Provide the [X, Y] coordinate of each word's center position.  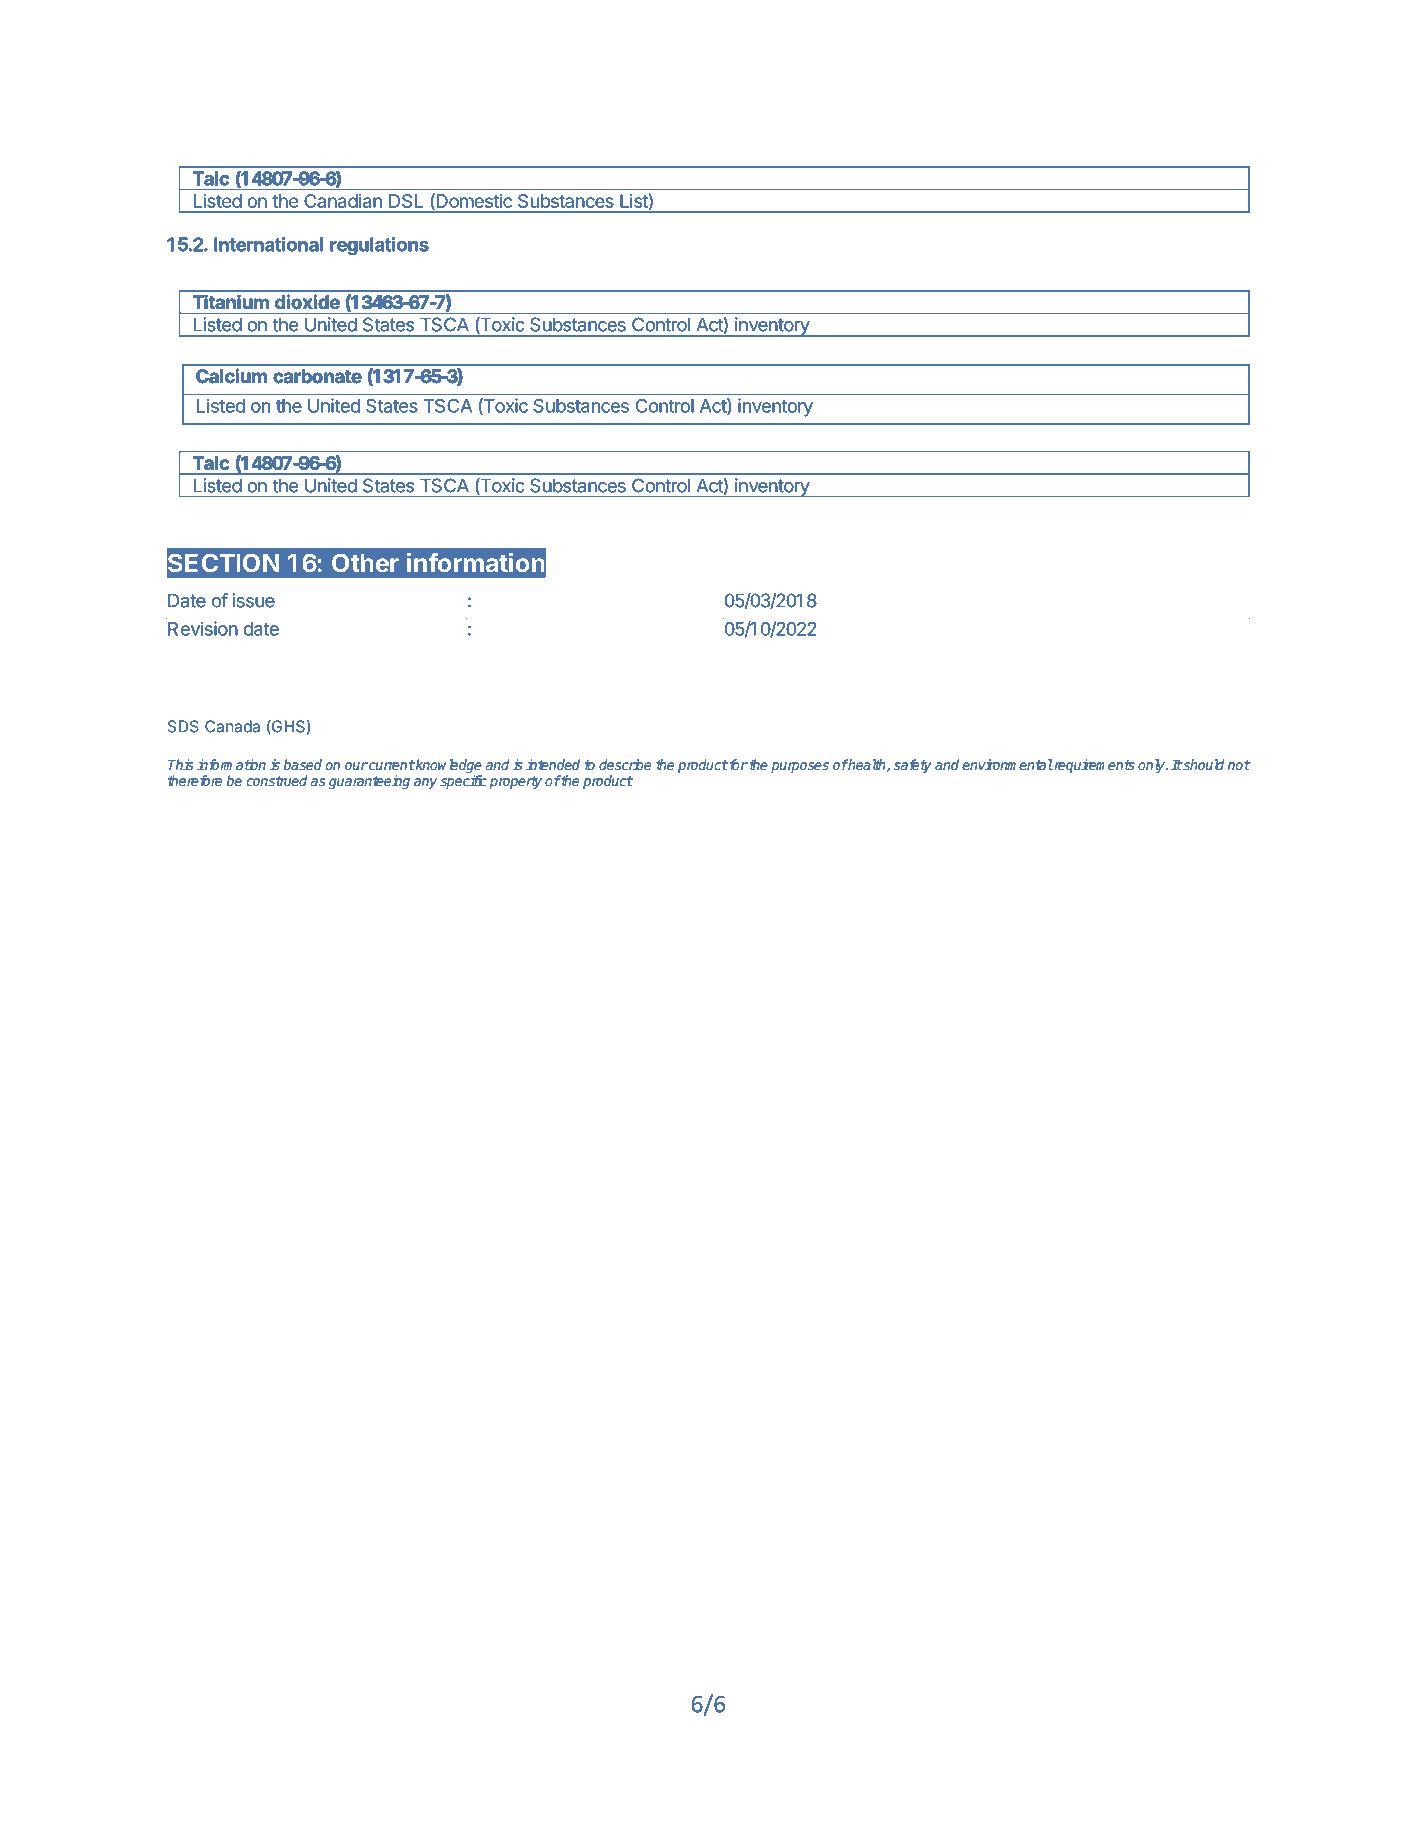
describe [625, 764]
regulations [379, 246]
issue [253, 600]
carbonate [318, 376]
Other [365, 563]
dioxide [307, 302]
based [302, 764]
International [268, 244]
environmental [1007, 764]
